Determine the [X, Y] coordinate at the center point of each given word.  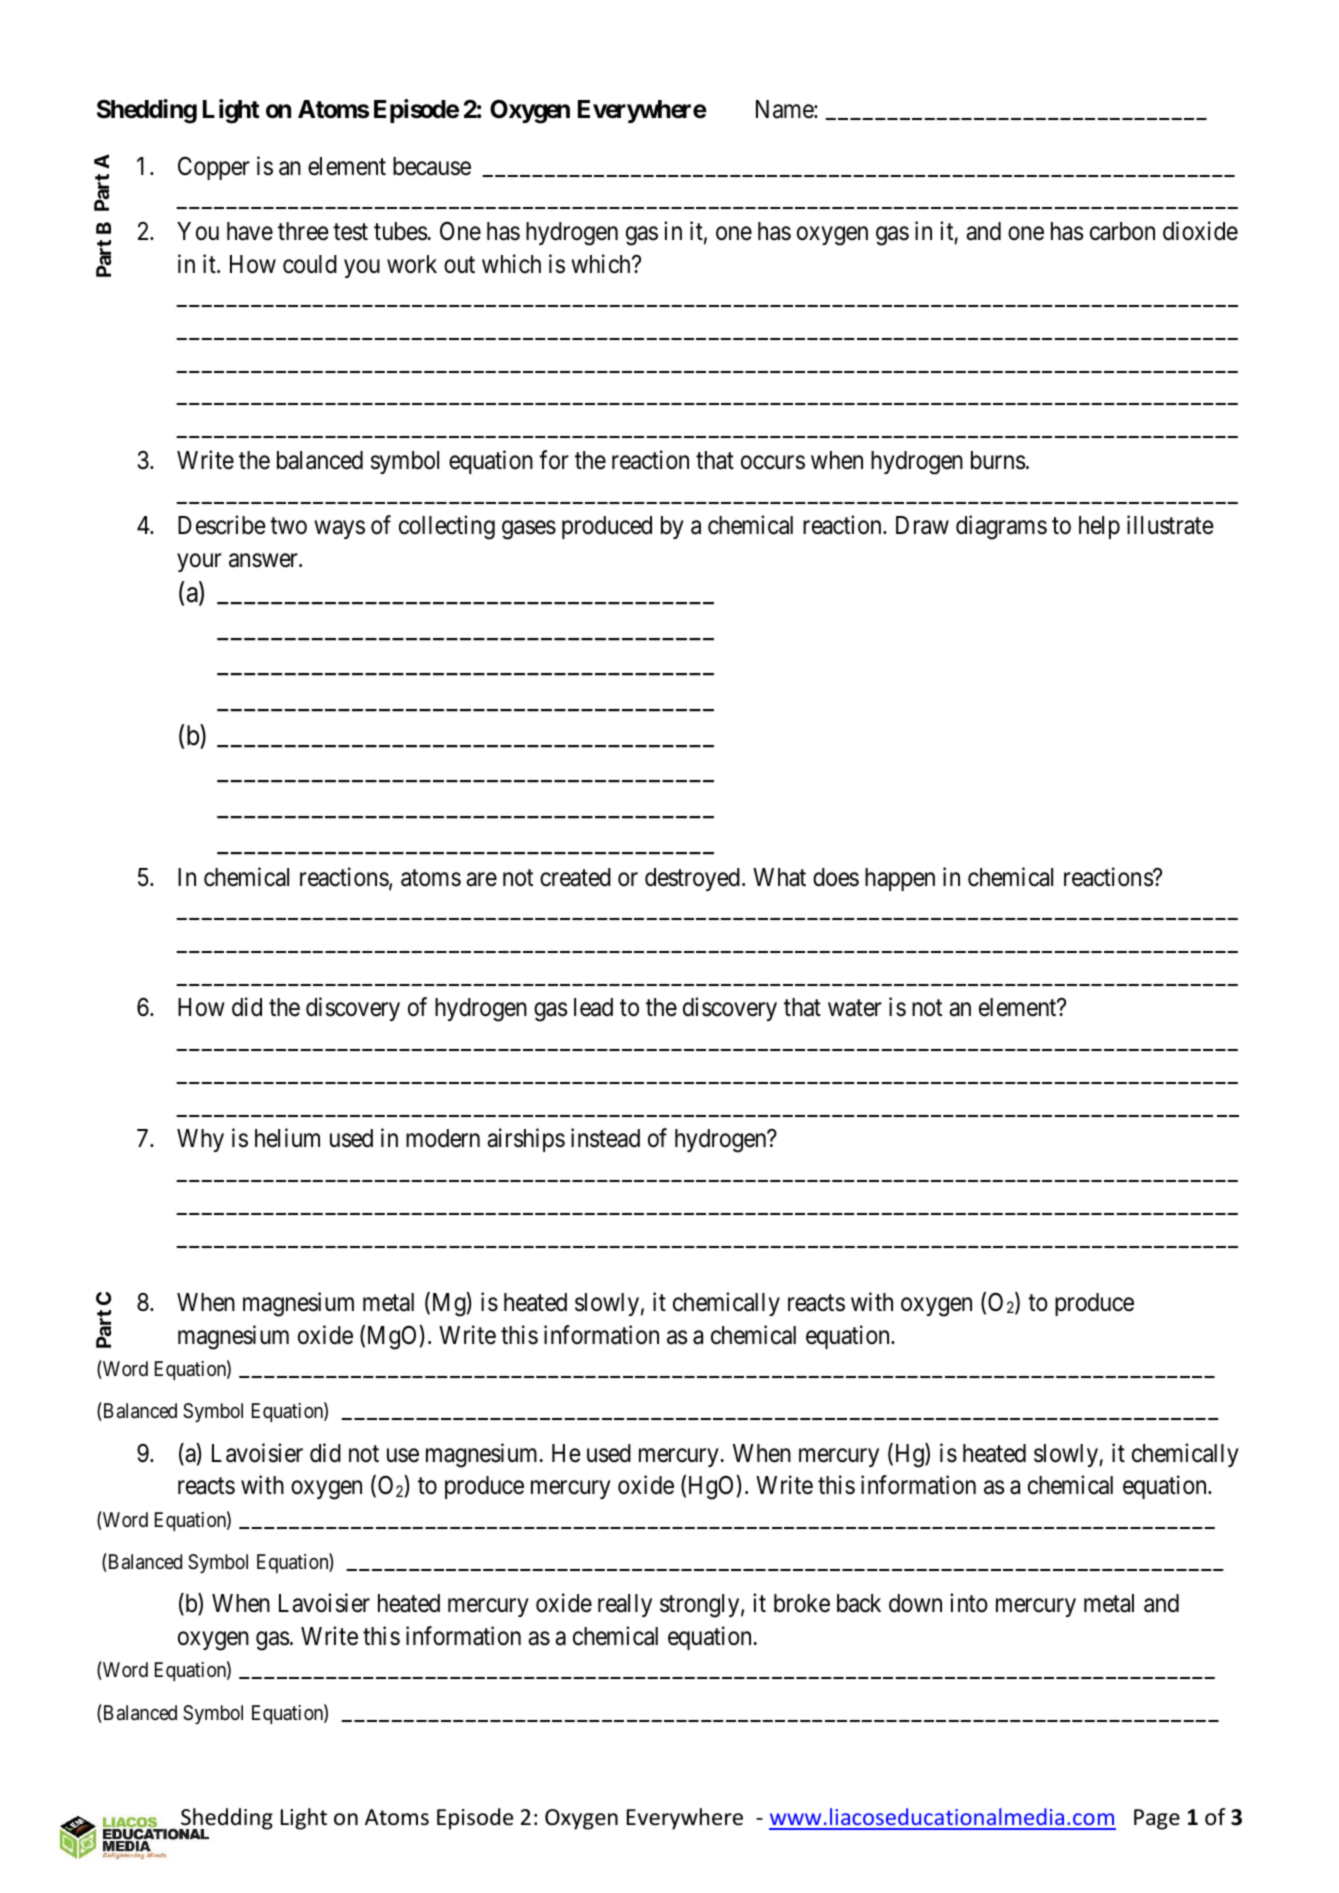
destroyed [692, 879]
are [481, 879]
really [625, 1605]
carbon [1122, 231]
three [303, 231]
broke [802, 1603]
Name [785, 109]
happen [900, 879]
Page [1157, 1819]
